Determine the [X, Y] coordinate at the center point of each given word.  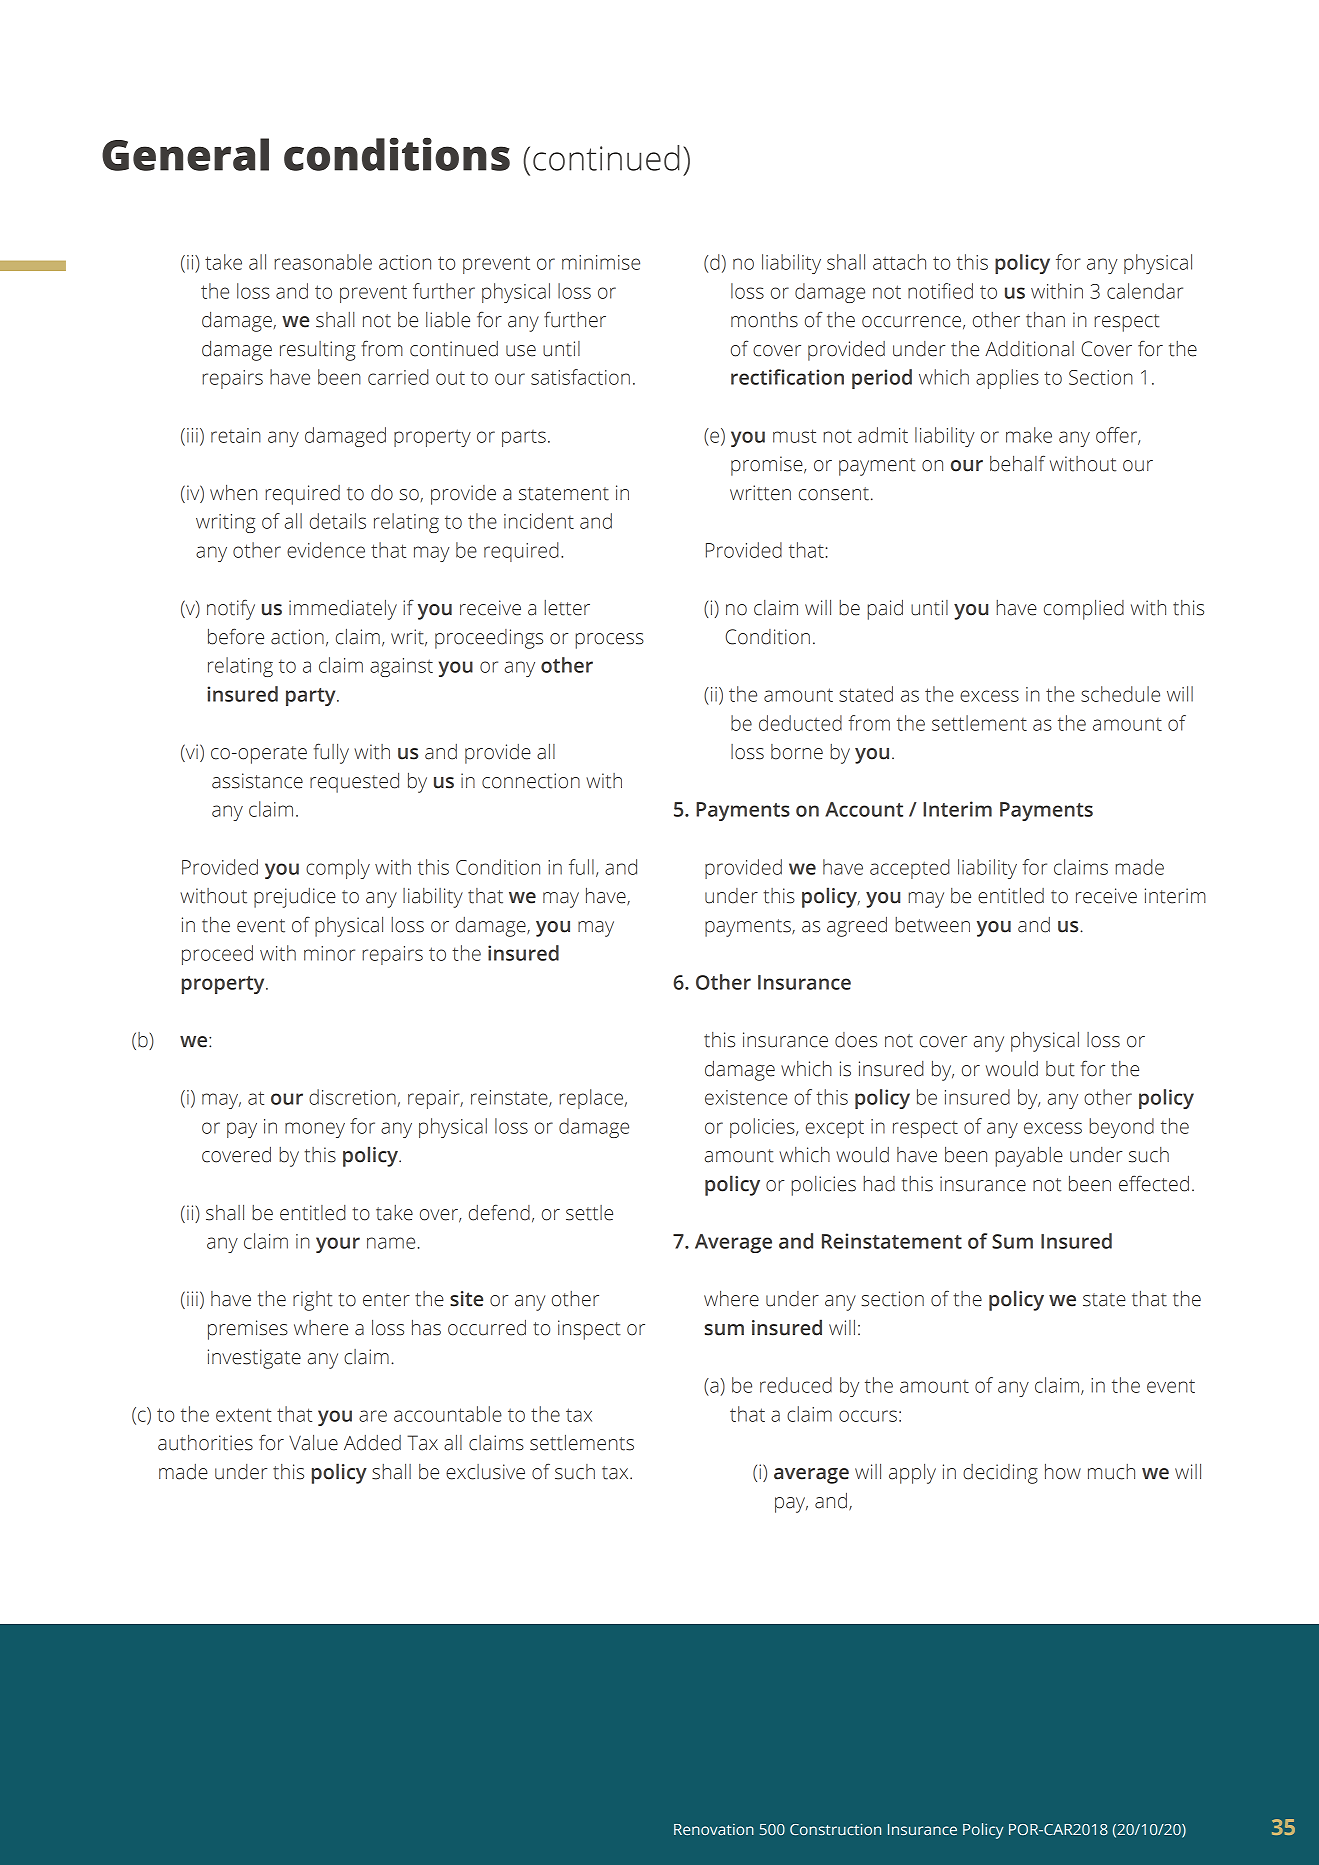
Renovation [714, 1829]
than [1045, 320]
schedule [1120, 694]
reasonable [323, 262]
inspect [589, 1330]
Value [313, 1443]
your [338, 1245]
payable [1029, 1157]
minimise [601, 262]
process [610, 641]
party [312, 697]
